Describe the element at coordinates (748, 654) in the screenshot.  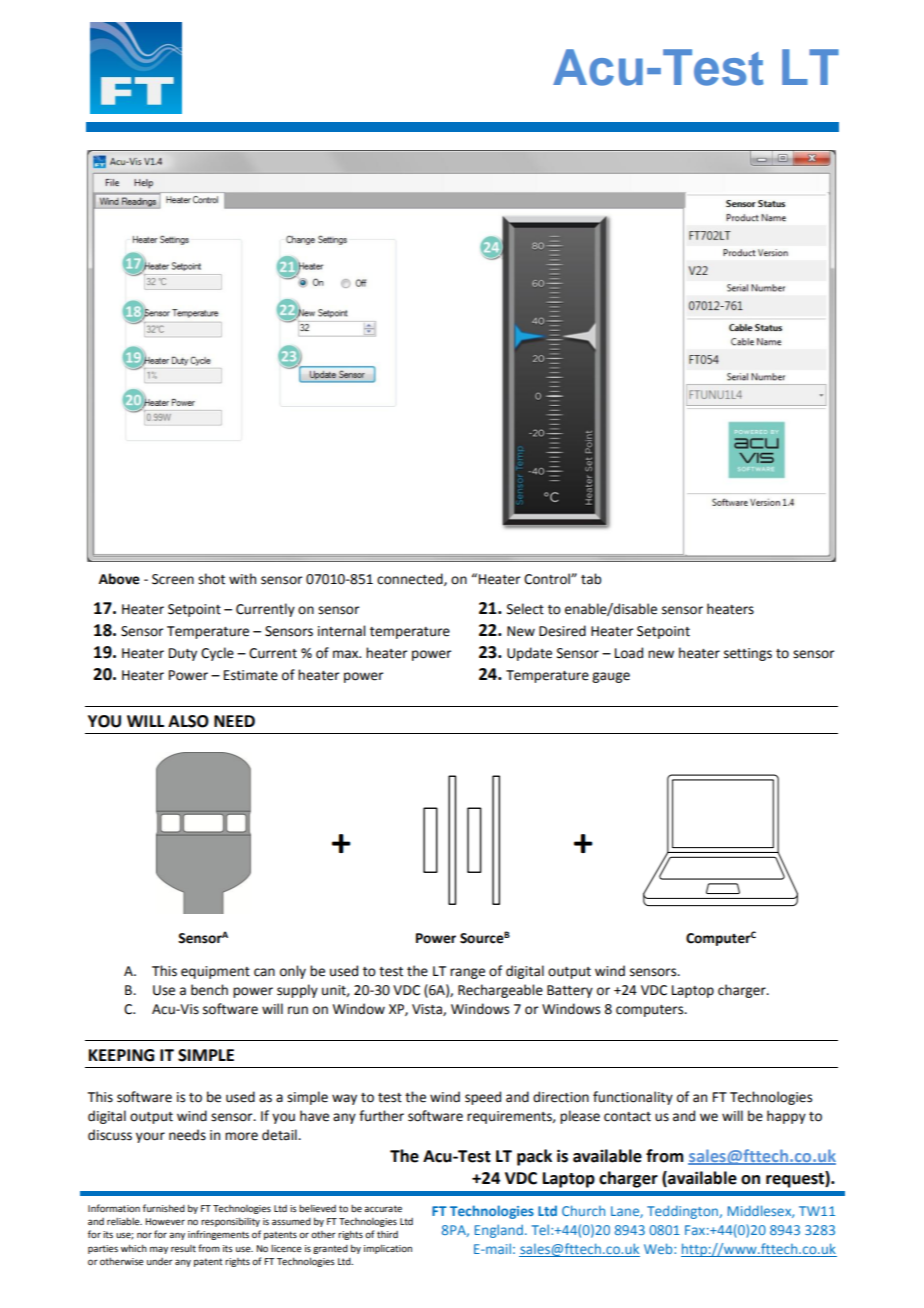
I see `settings` at that location.
